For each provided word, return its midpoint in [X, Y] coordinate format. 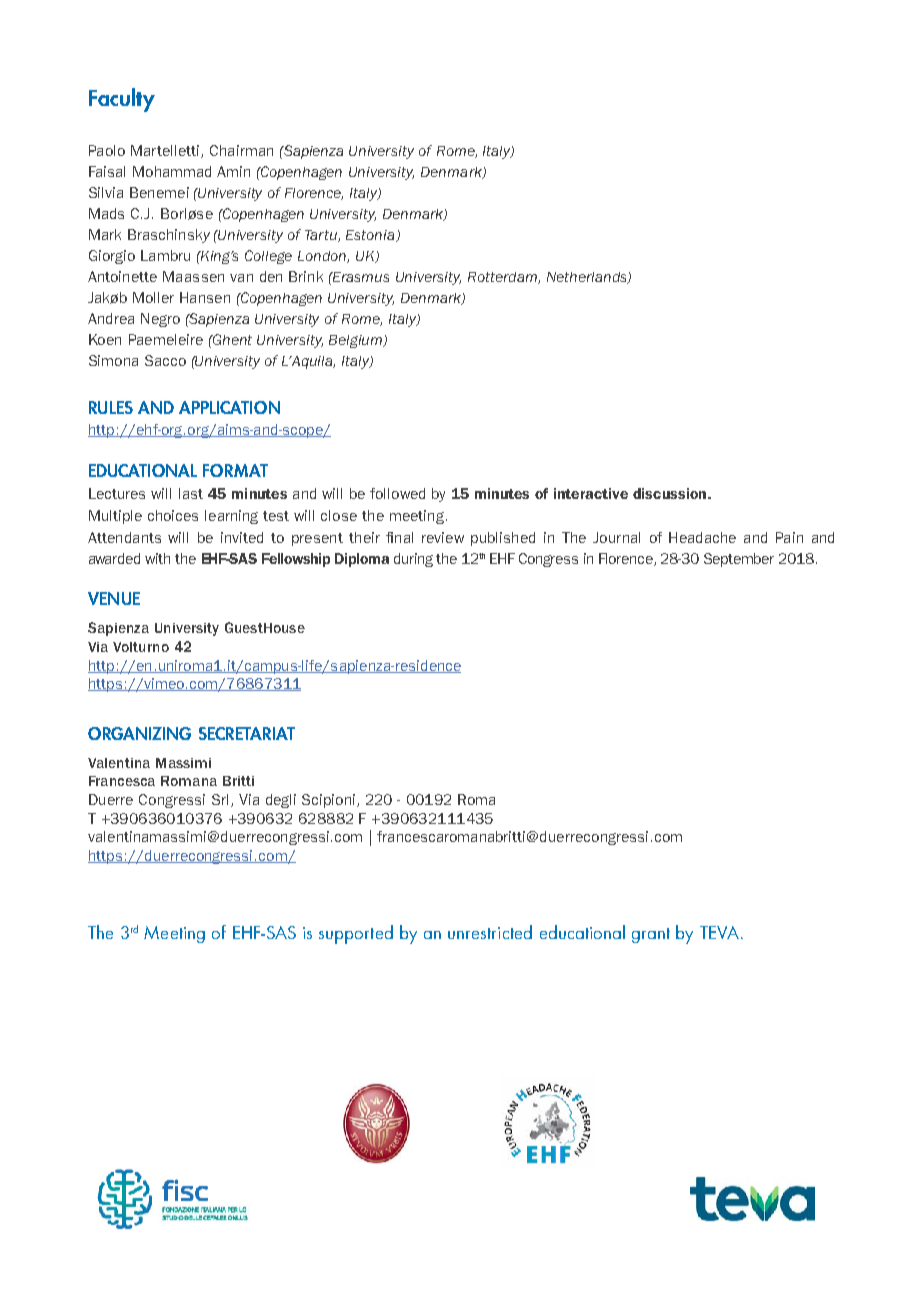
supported [356, 934]
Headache [702, 537]
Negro [160, 320]
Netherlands [588, 278]
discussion [671, 493]
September [739, 560]
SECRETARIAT [247, 733]
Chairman [241, 150]
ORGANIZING [139, 733]
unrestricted [490, 932]
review [443, 537]
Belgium [357, 341]
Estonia [371, 236]
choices [173, 515]
